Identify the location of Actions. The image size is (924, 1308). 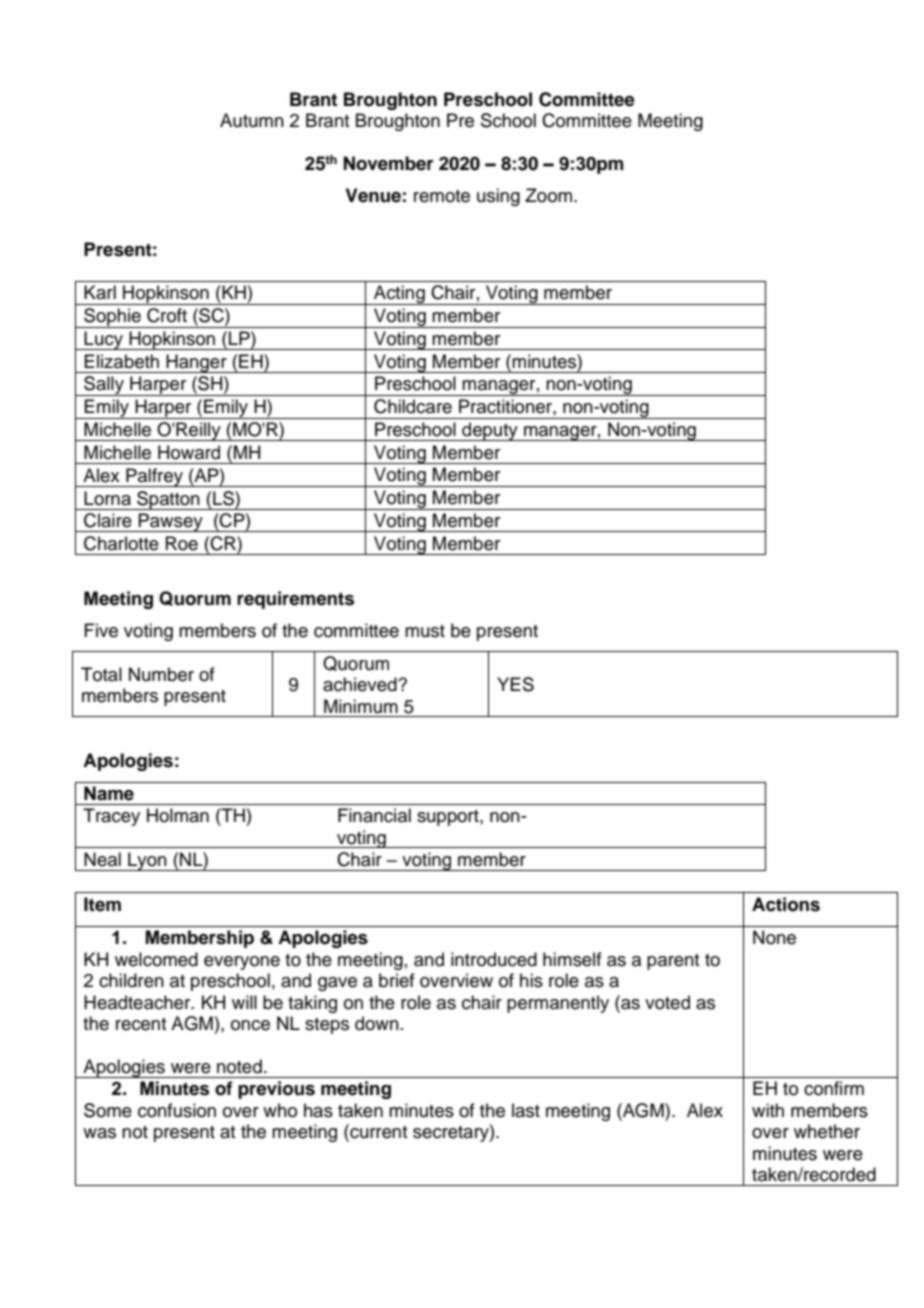
(786, 904).
